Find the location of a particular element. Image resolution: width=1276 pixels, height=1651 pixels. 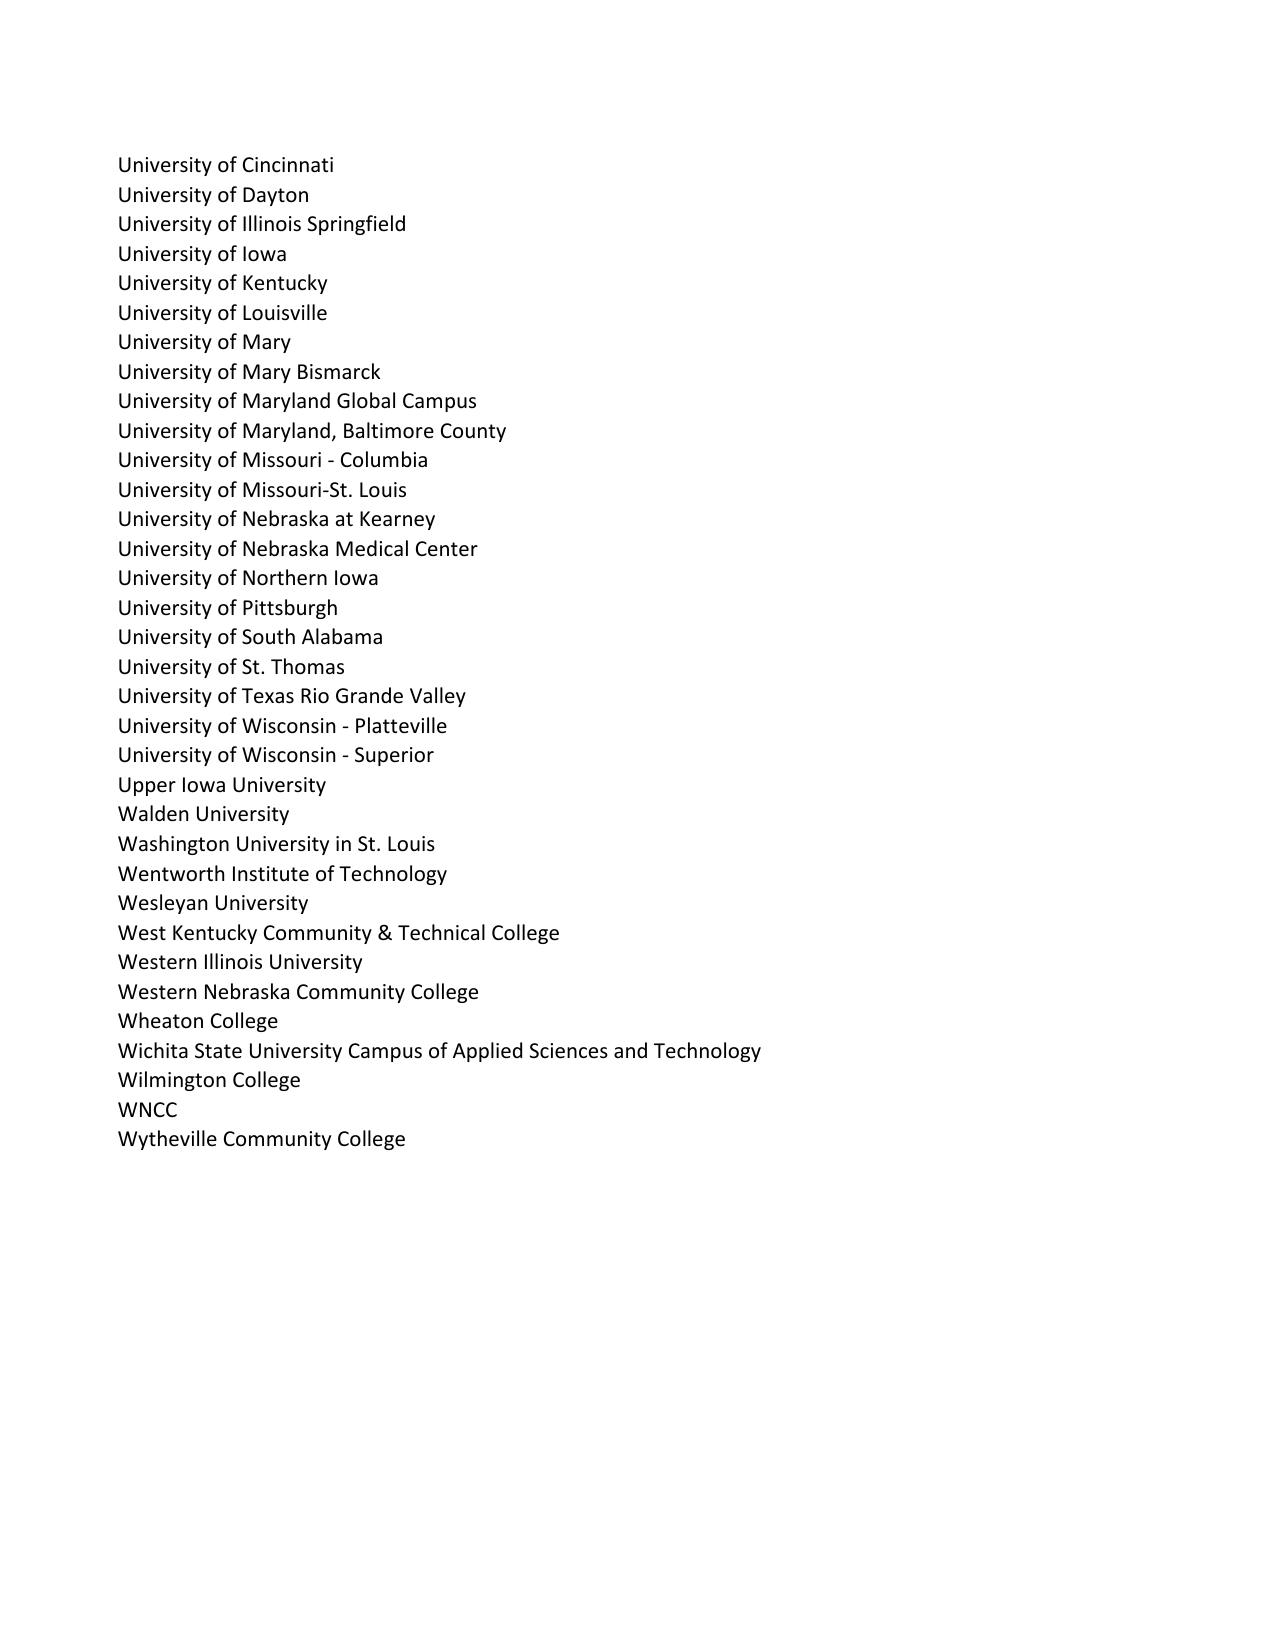

County is located at coordinates (473, 432).
